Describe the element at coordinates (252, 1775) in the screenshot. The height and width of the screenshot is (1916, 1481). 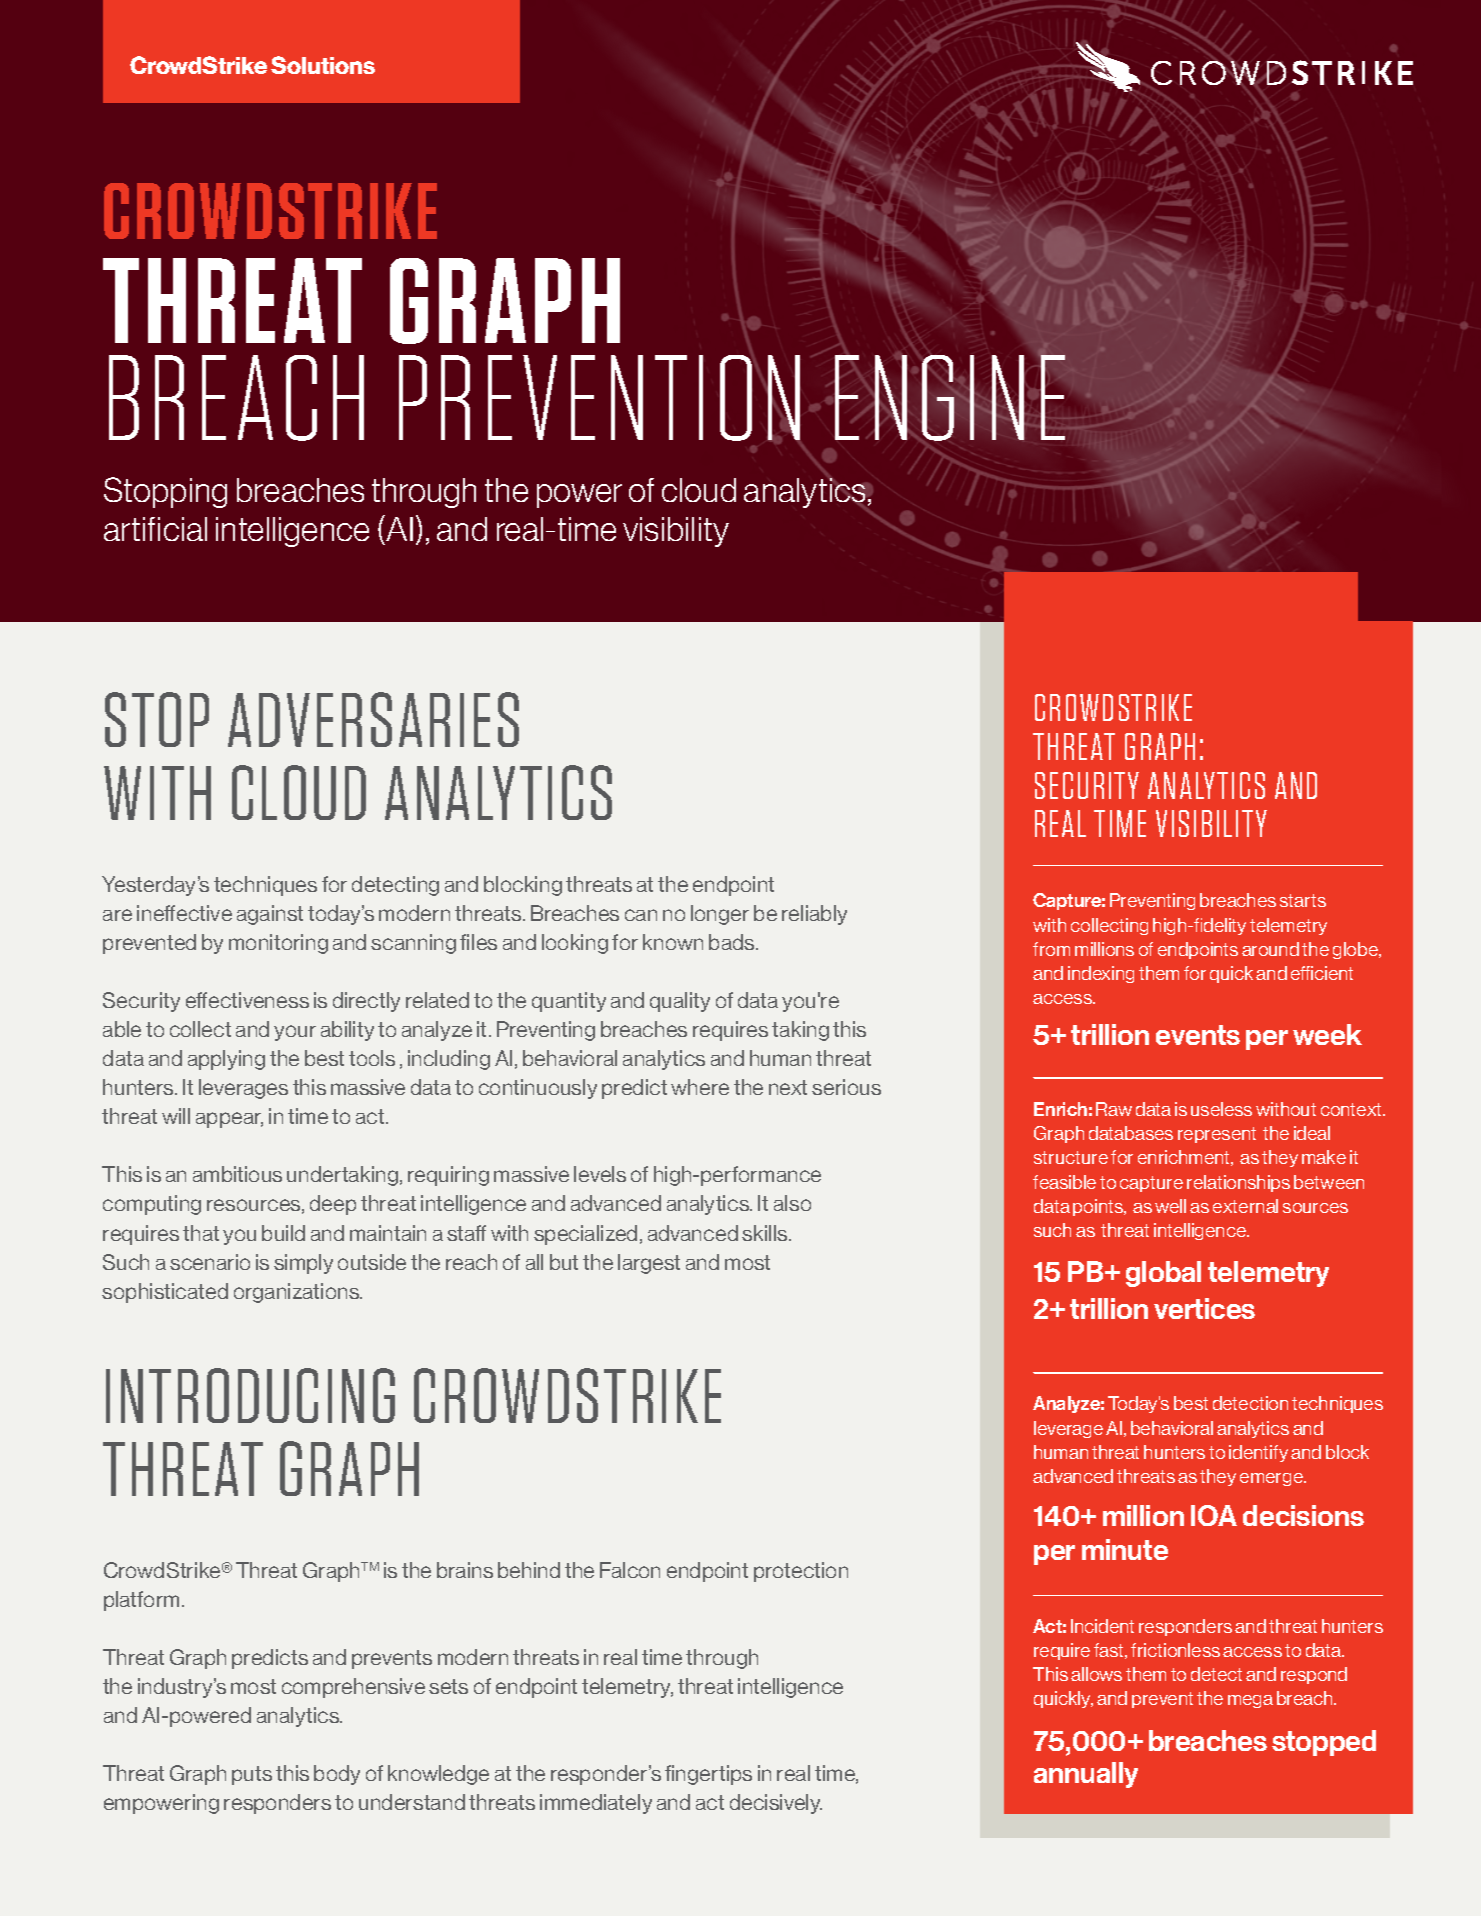
I see `puts` at that location.
